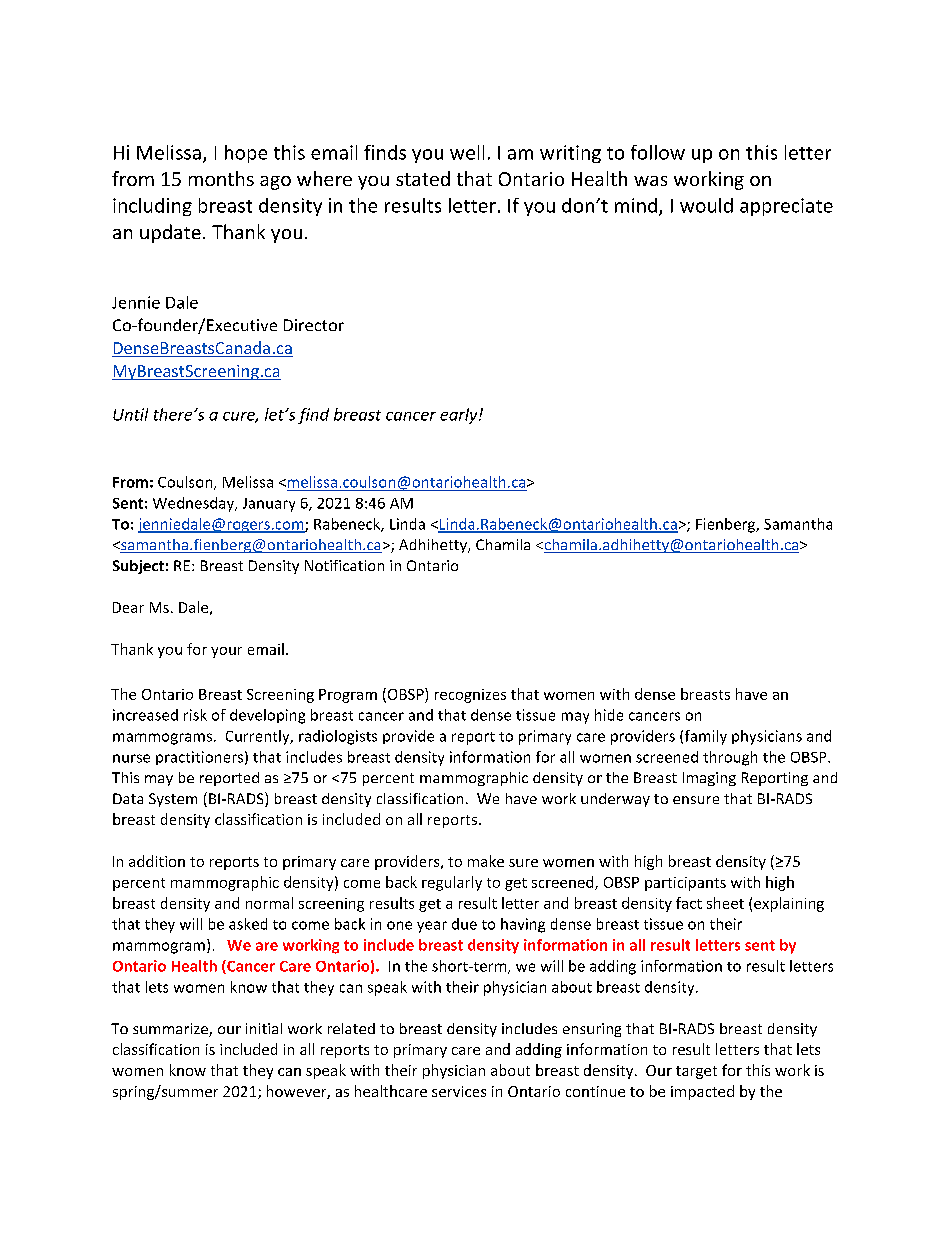 This page has width=952, height=1233. I want to click on Wednesday, so click(194, 504).
